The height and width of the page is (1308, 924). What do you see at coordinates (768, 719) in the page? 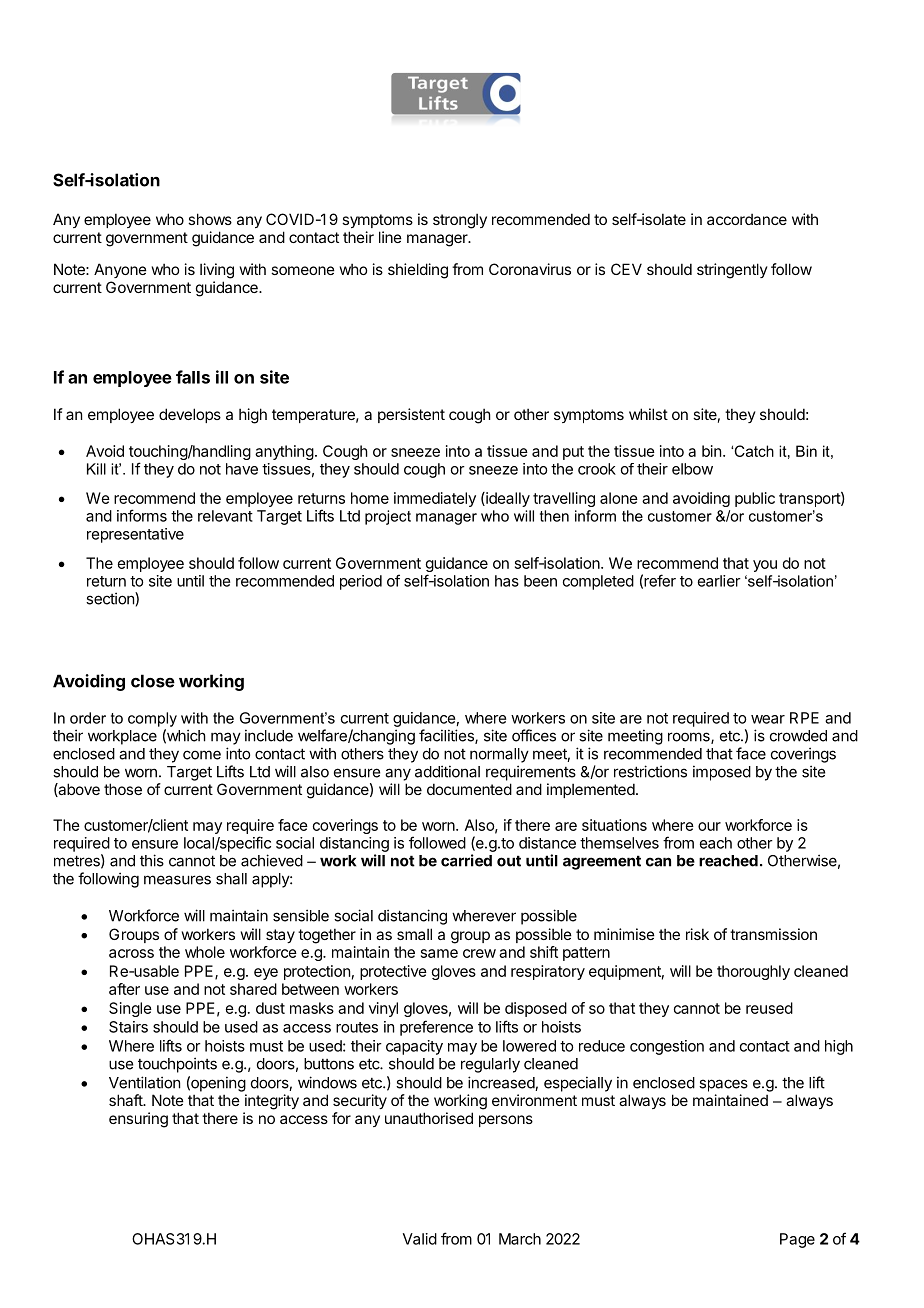
I see `wear` at bounding box center [768, 719].
